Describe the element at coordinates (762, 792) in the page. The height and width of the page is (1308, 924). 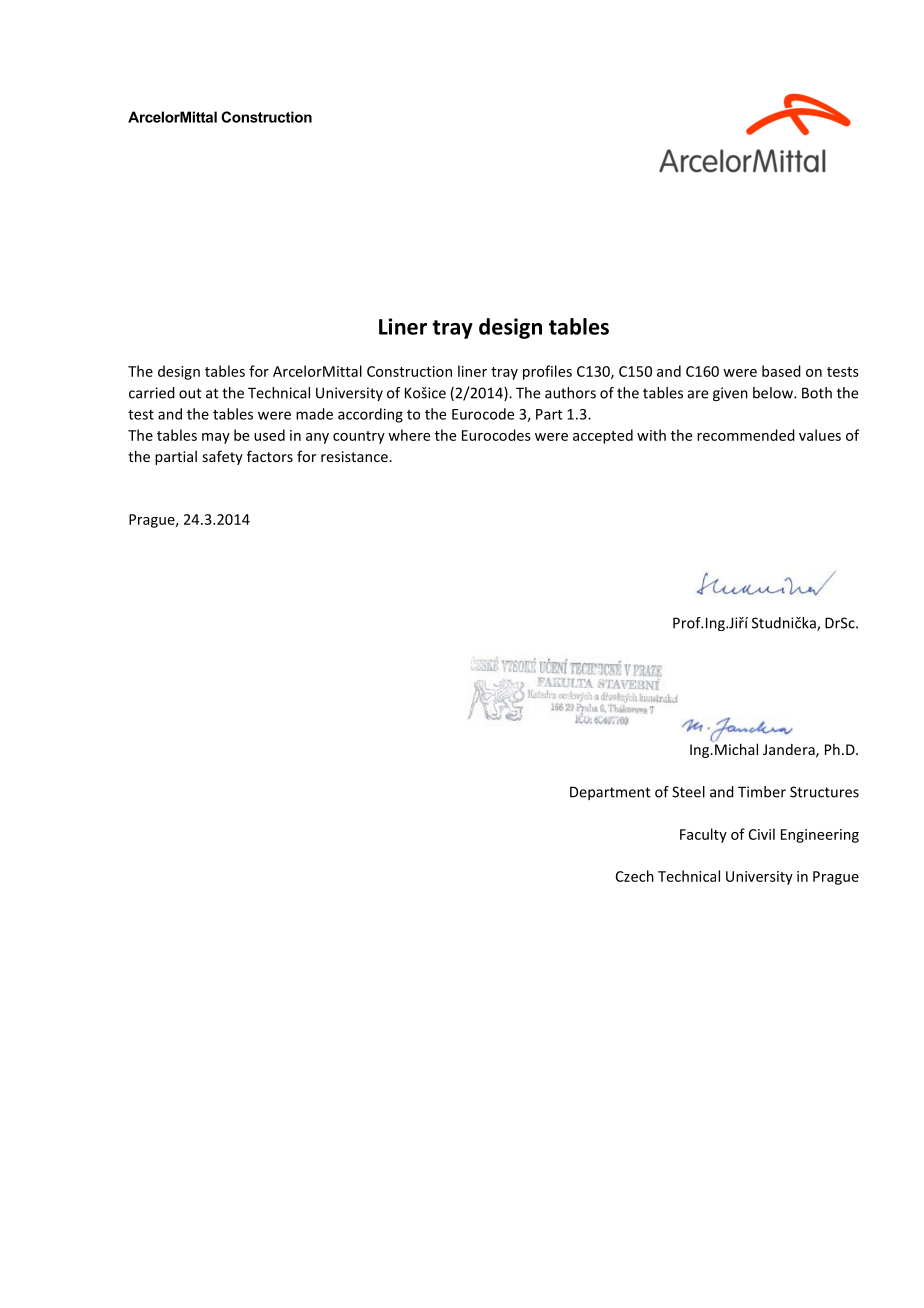
I see `Timber` at that location.
